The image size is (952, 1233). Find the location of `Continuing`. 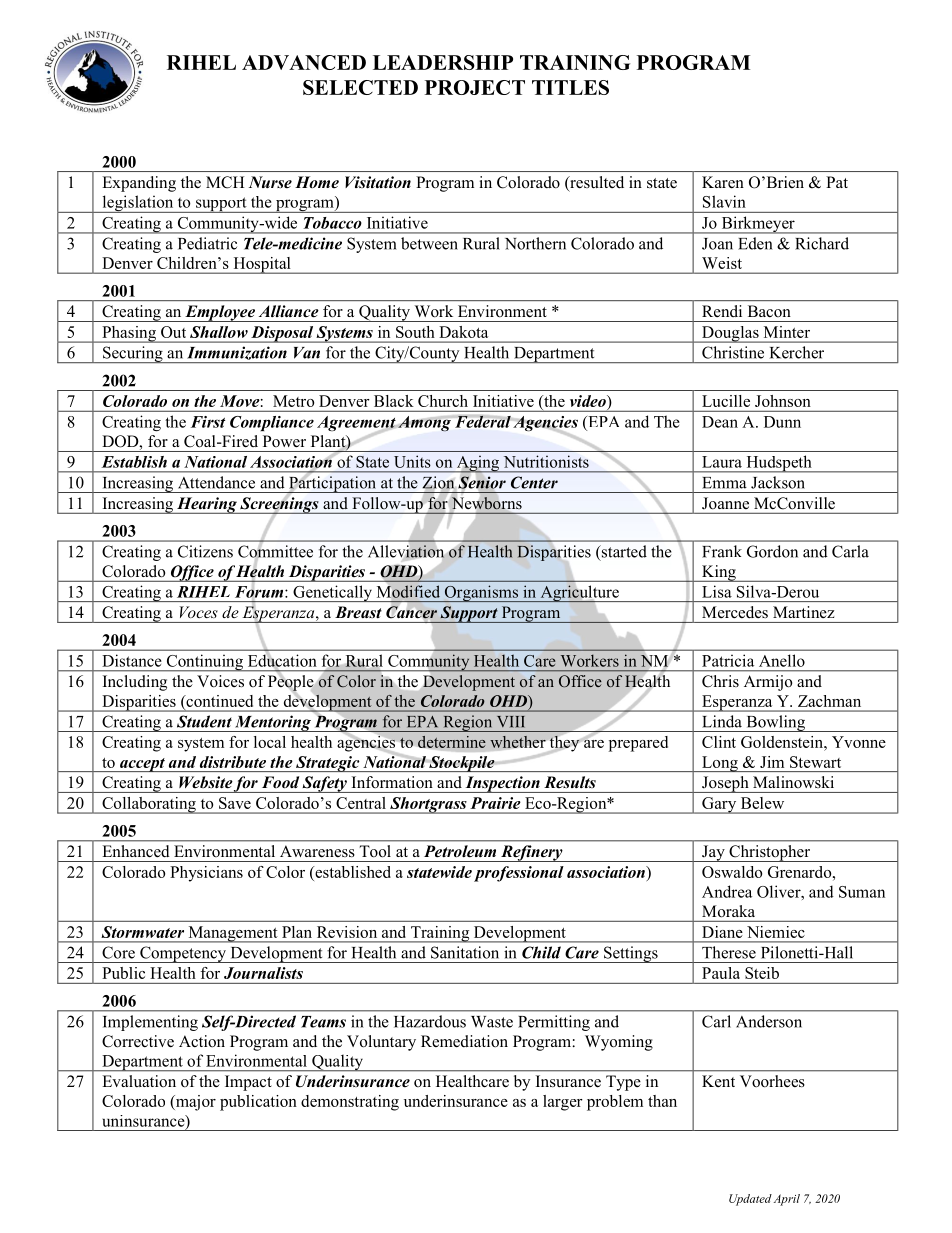

Continuing is located at coordinates (204, 663).
